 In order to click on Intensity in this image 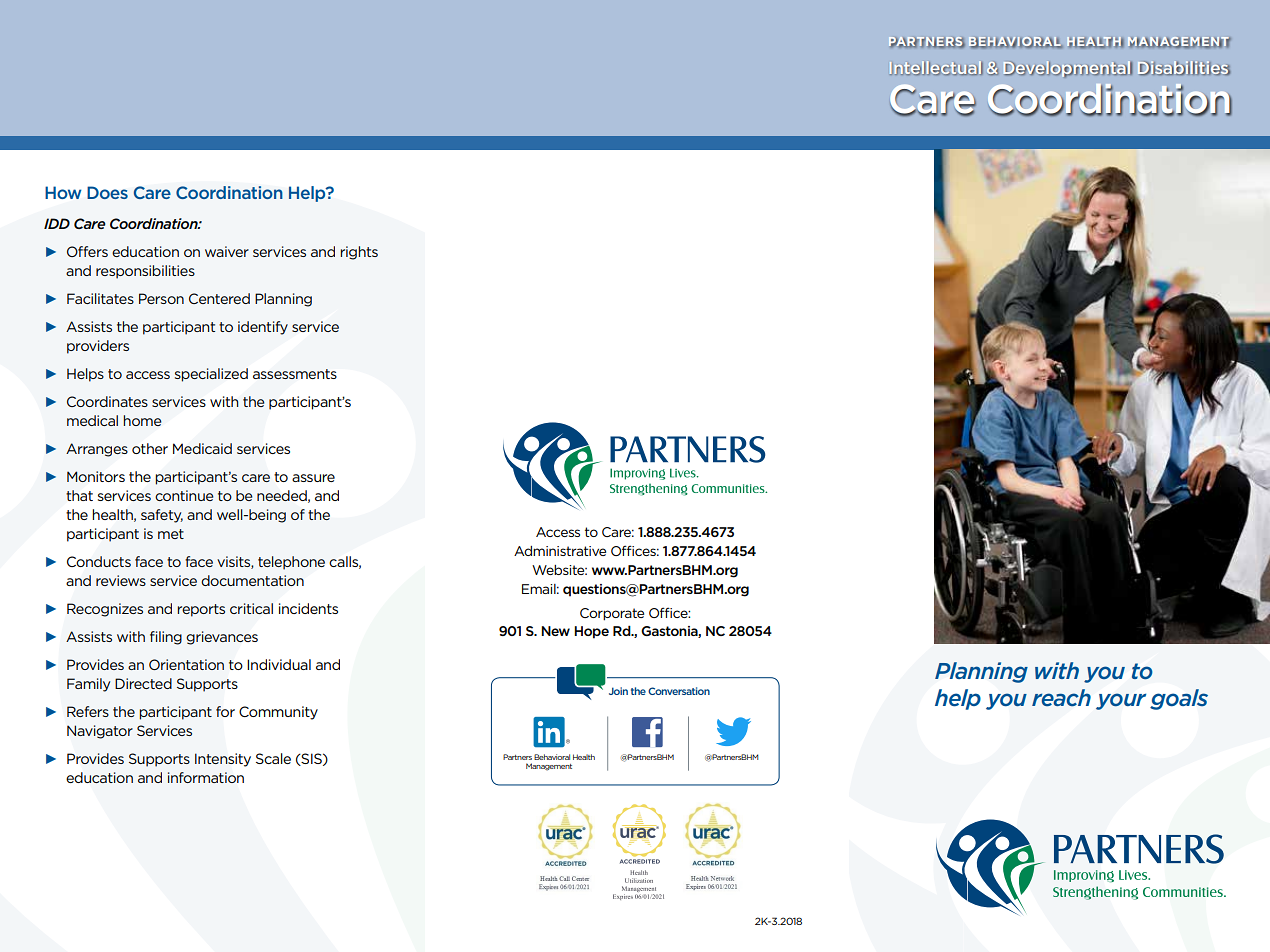, I will do `click(223, 760)`.
